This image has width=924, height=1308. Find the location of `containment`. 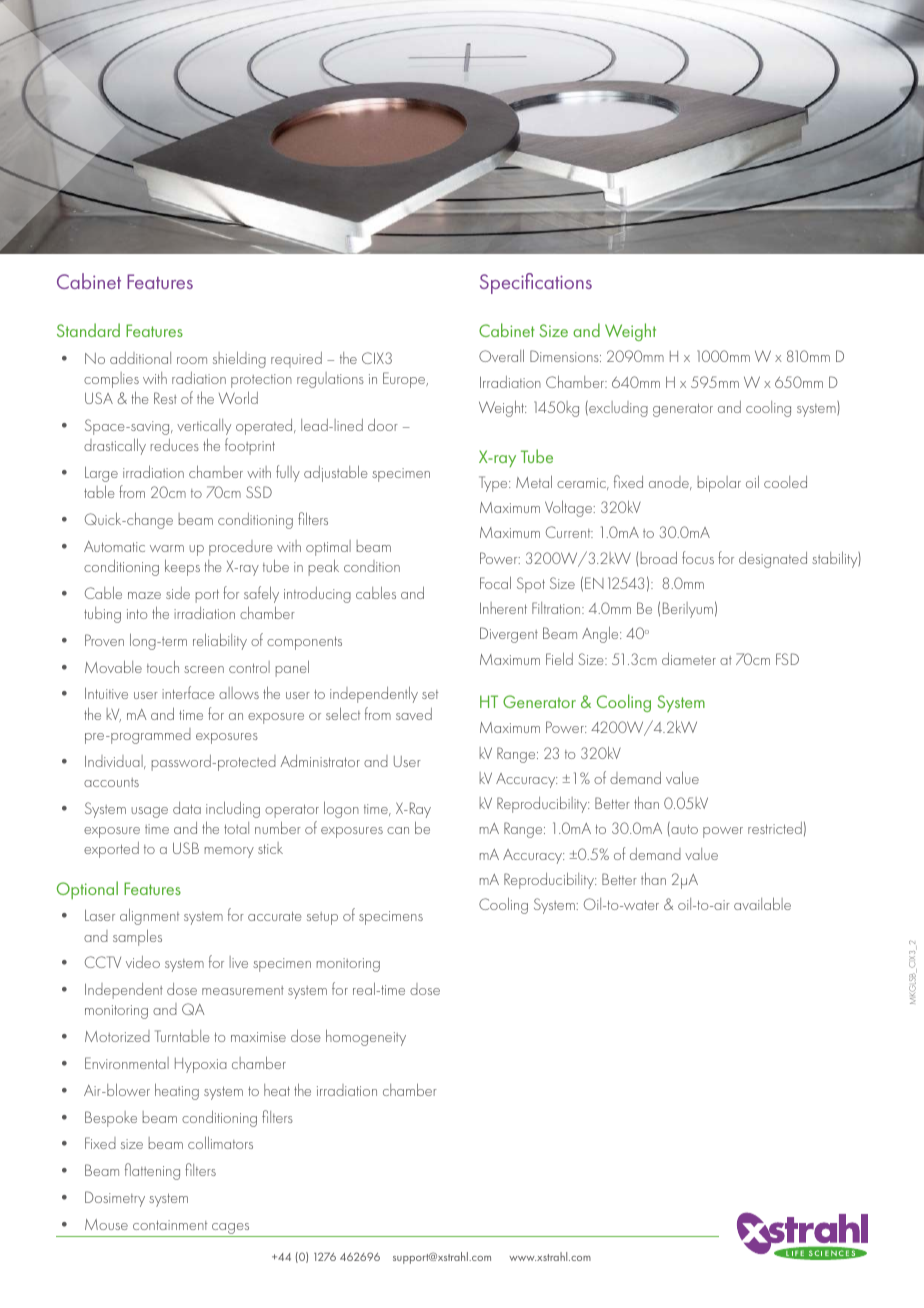

containment is located at coordinates (170, 1225).
